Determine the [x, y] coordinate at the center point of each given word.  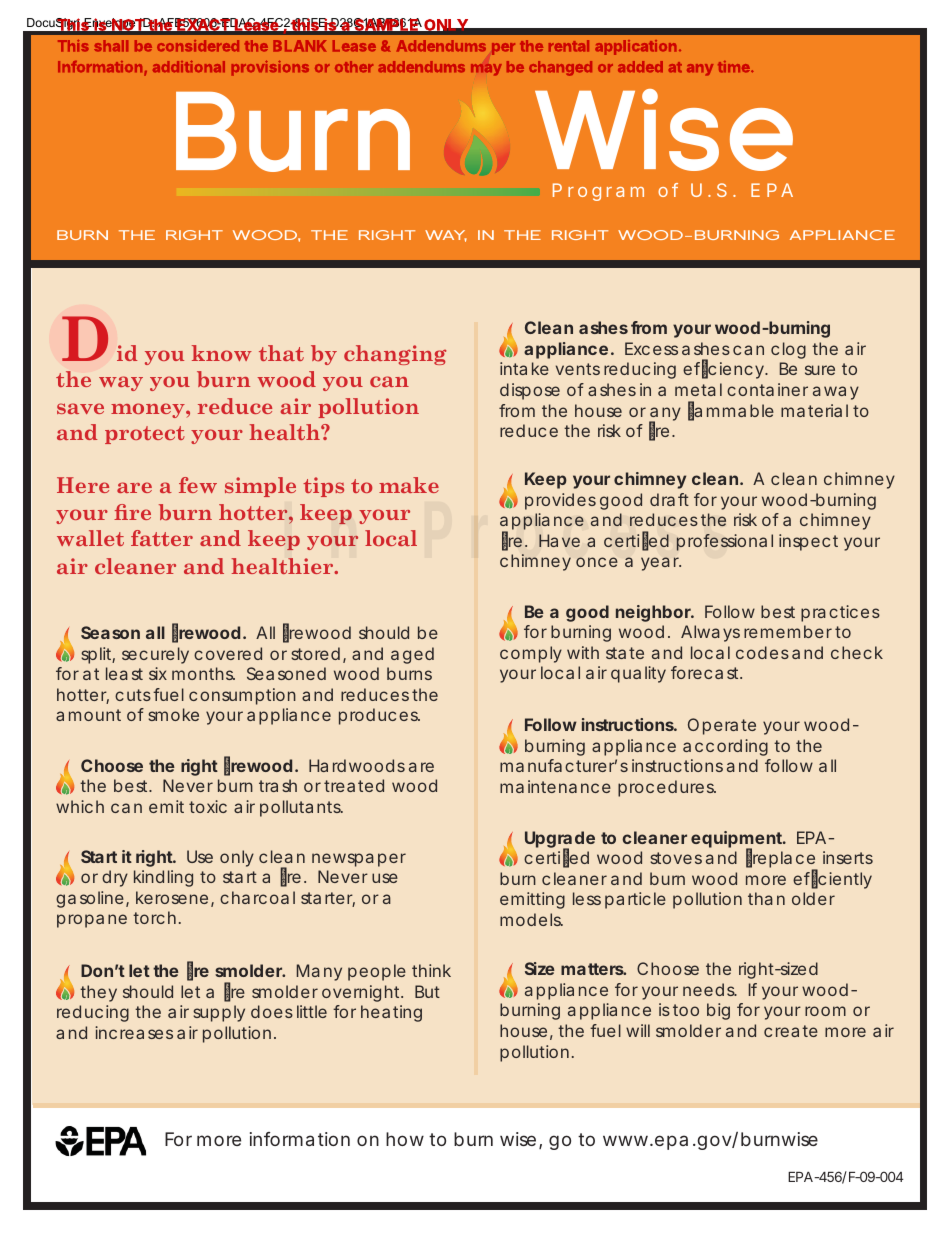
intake [524, 368]
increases [134, 1032]
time [735, 67]
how [405, 1139]
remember [788, 631]
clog [788, 350]
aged [412, 655]
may [486, 70]
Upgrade [560, 841]
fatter [162, 538]
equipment [738, 840]
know [222, 353]
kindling [163, 878]
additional [189, 66]
